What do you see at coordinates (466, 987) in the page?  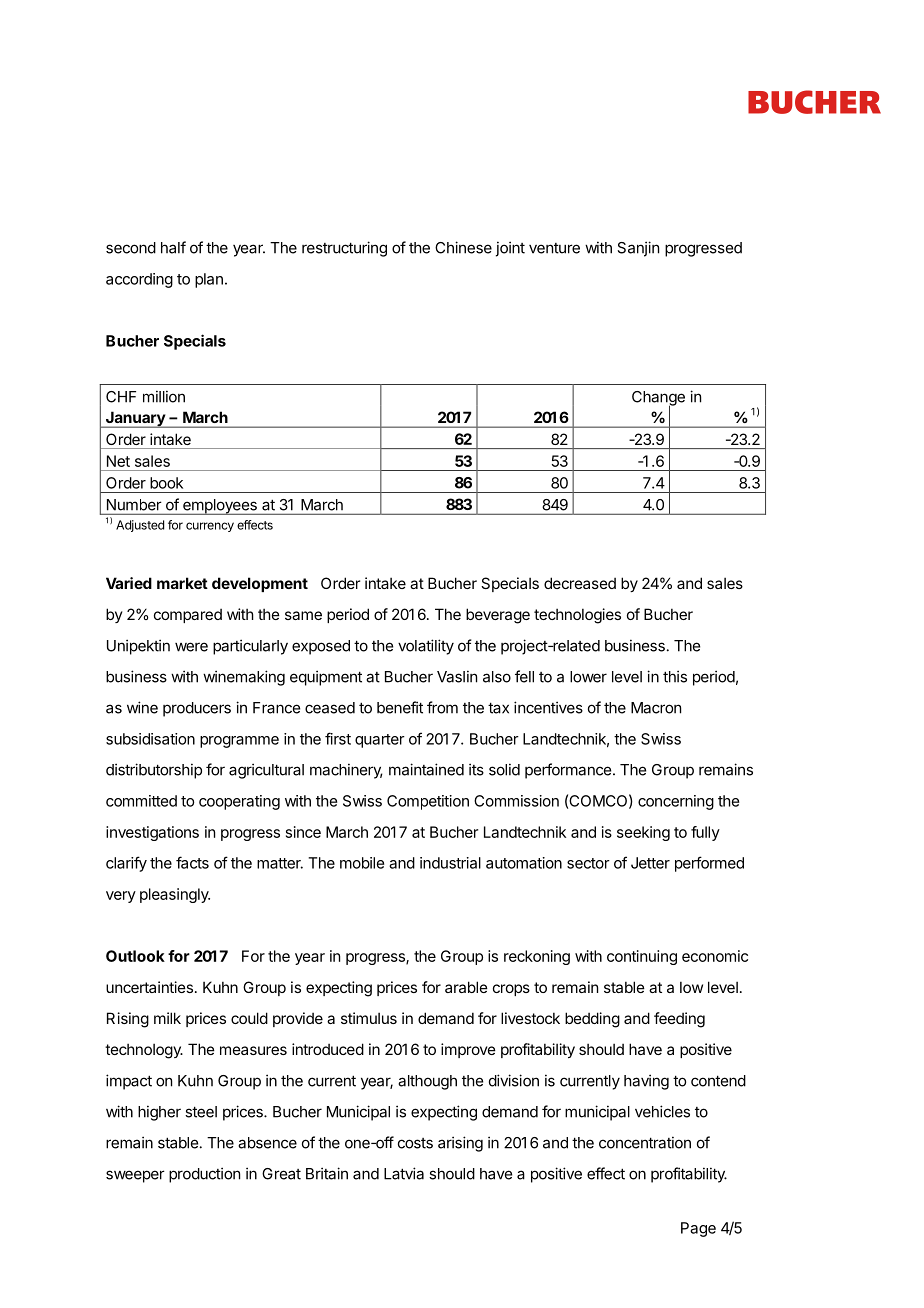 I see `arable` at bounding box center [466, 987].
